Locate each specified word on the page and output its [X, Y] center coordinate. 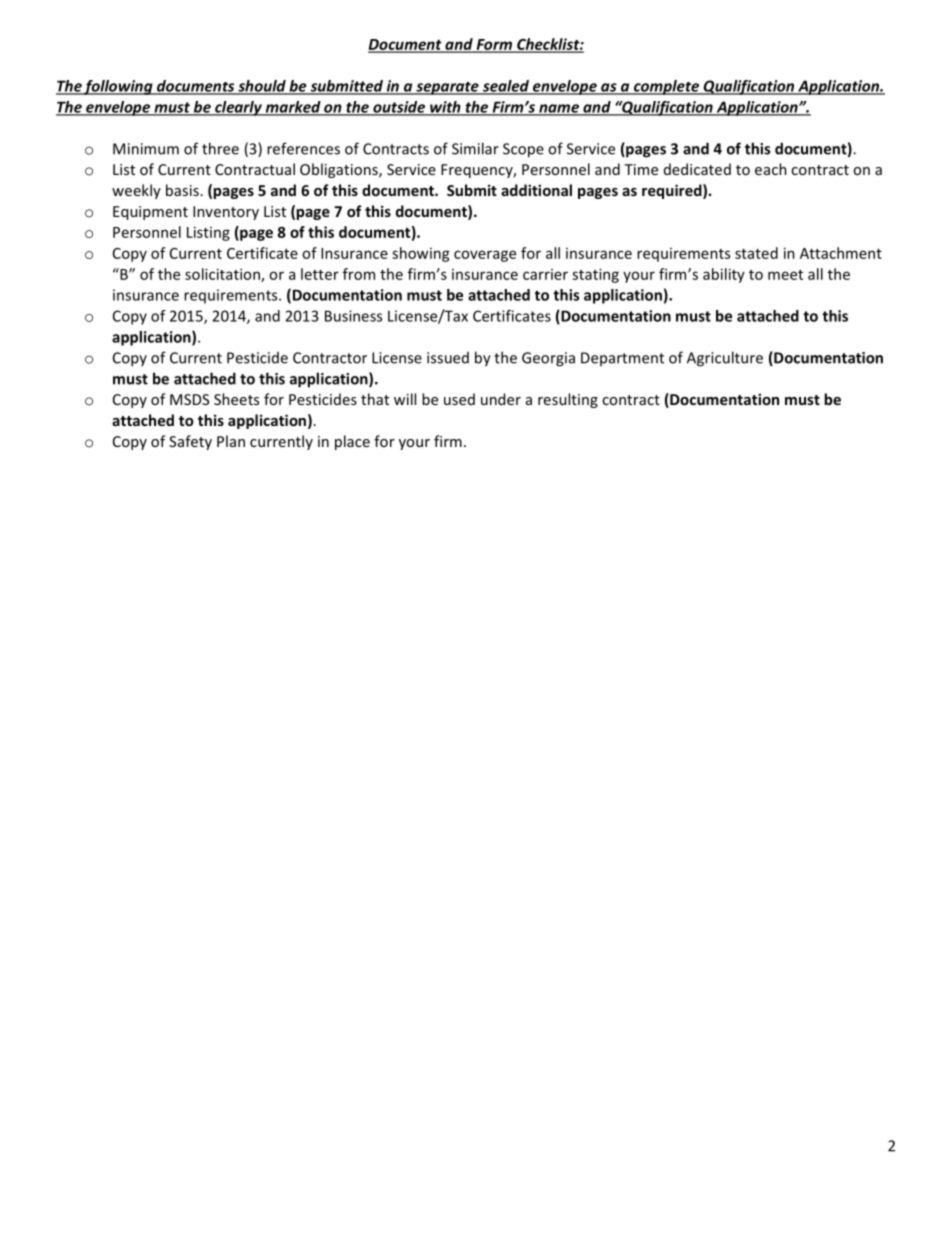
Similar [475, 148]
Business [353, 316]
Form [494, 45]
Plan [231, 441]
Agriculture [725, 359]
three [220, 148]
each [771, 169]
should [262, 87]
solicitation [223, 275]
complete [666, 87]
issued [448, 358]
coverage [485, 256]
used [459, 399]
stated [756, 253]
